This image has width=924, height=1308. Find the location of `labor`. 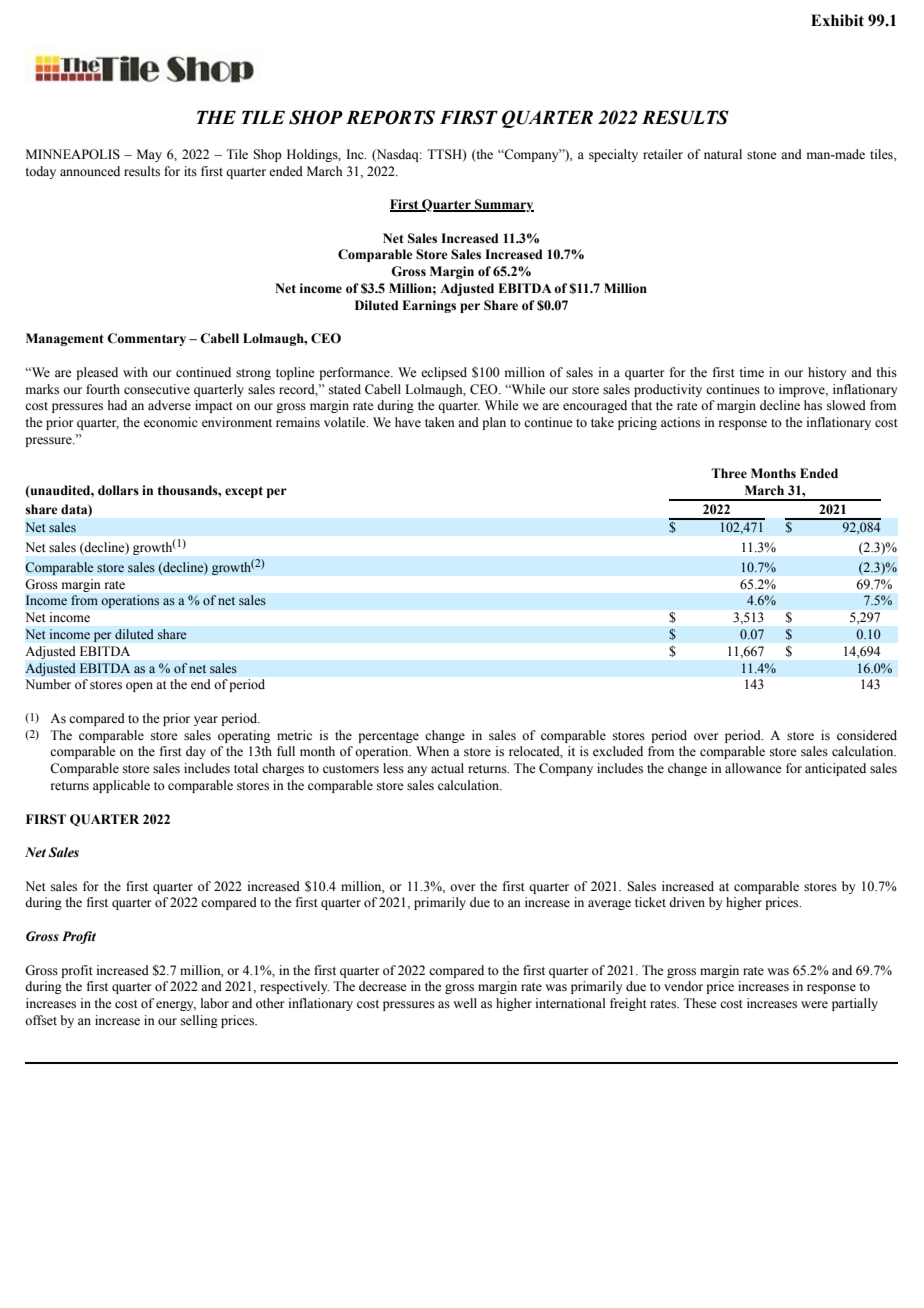

labor is located at coordinates (215, 1003).
